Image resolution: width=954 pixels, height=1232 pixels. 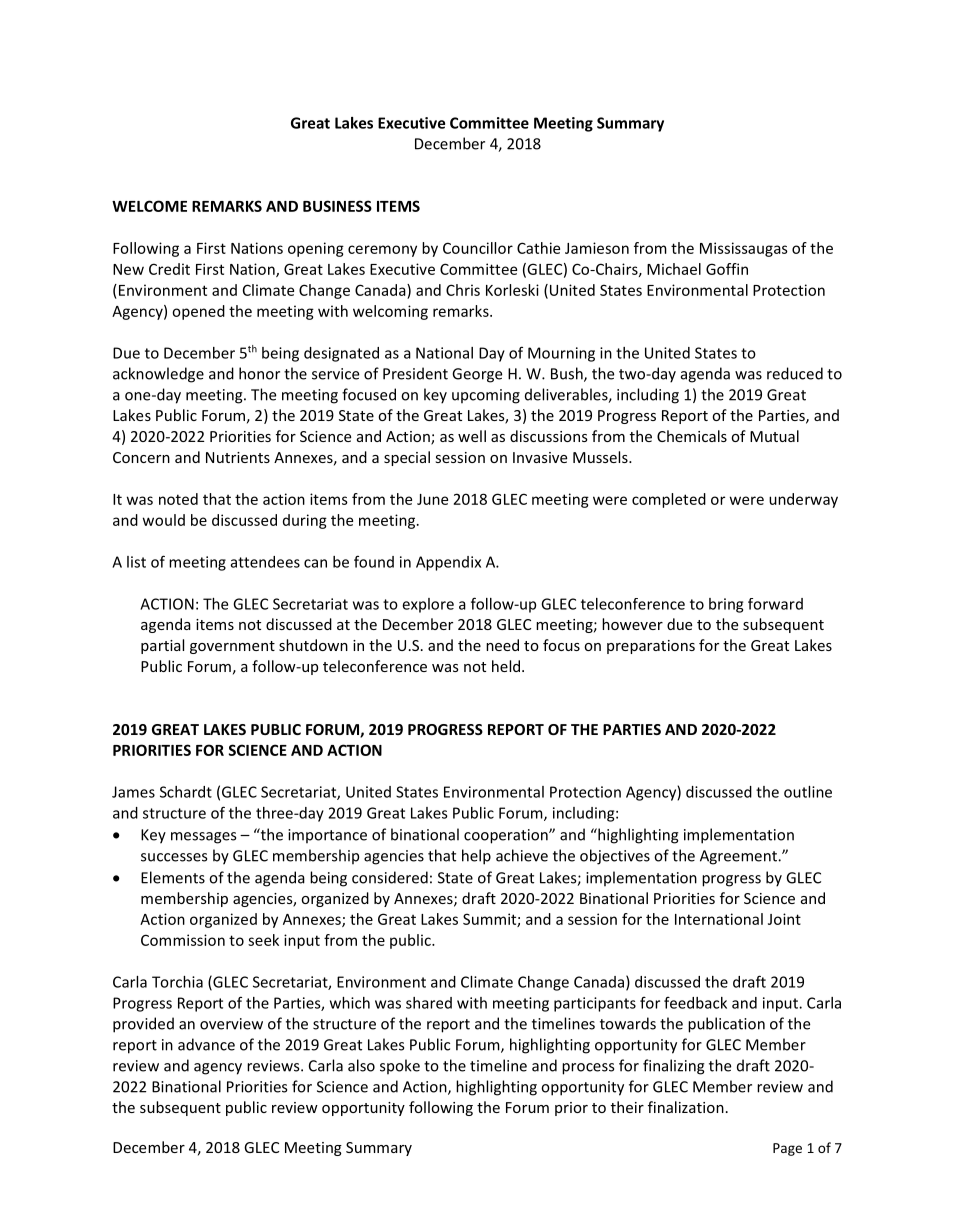 I want to click on preparations, so click(x=651, y=647).
